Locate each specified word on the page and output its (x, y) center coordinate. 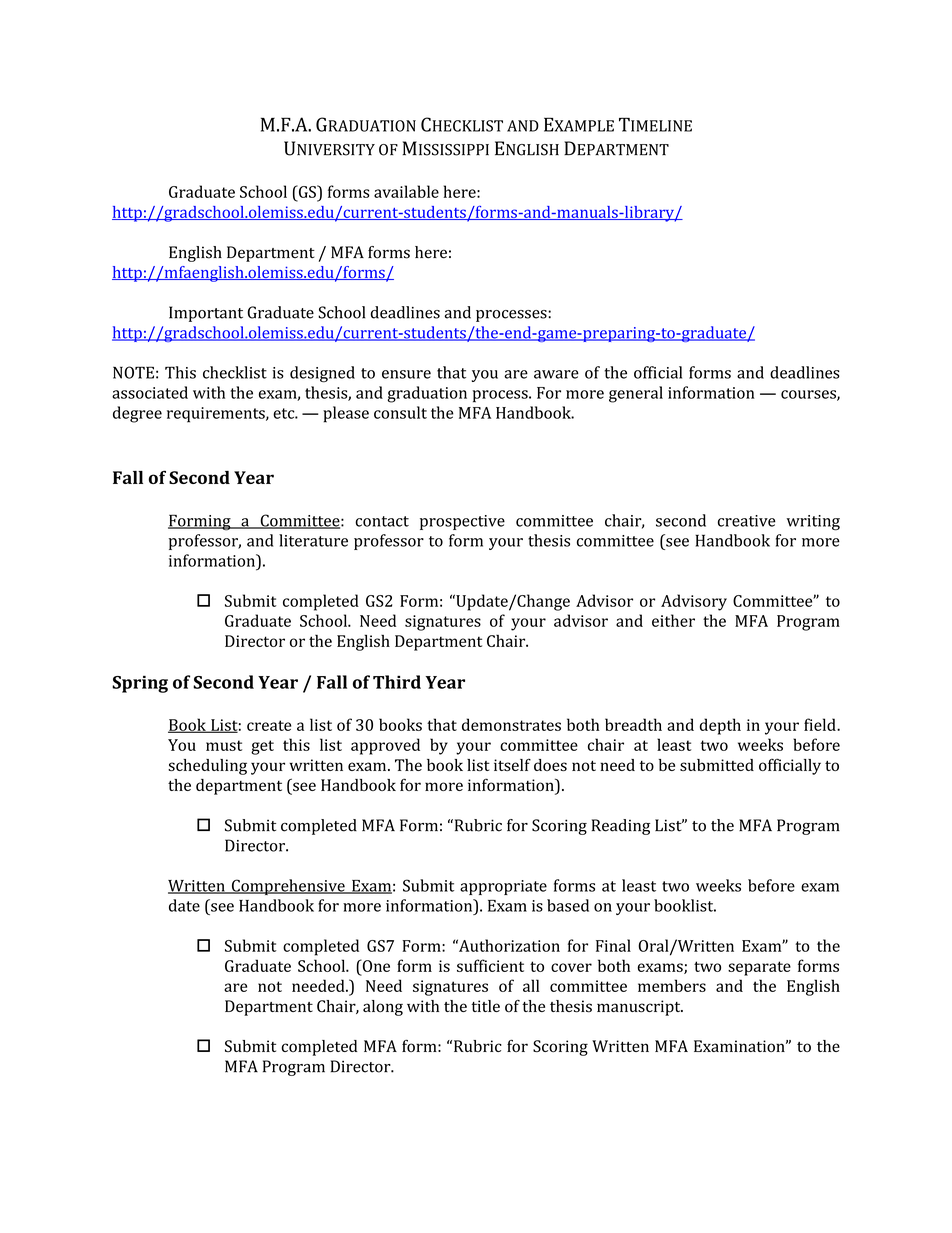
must (224, 745)
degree (137, 414)
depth (720, 726)
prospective (462, 522)
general (636, 394)
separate (759, 968)
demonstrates (511, 724)
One (375, 965)
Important (206, 314)
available (406, 191)
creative (747, 521)
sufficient (490, 965)
